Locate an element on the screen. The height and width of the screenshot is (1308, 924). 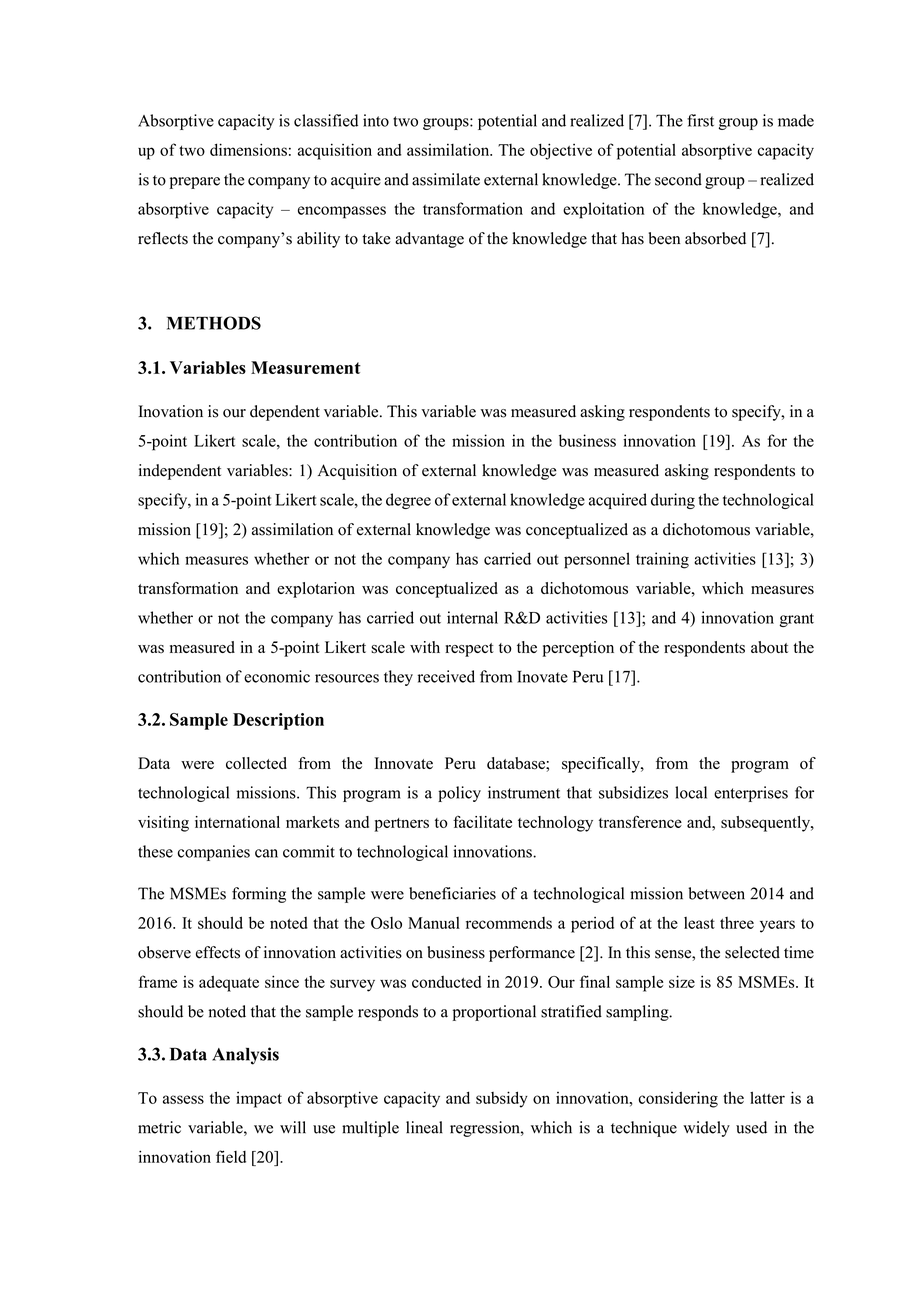
Measurement is located at coordinates (306, 367).
